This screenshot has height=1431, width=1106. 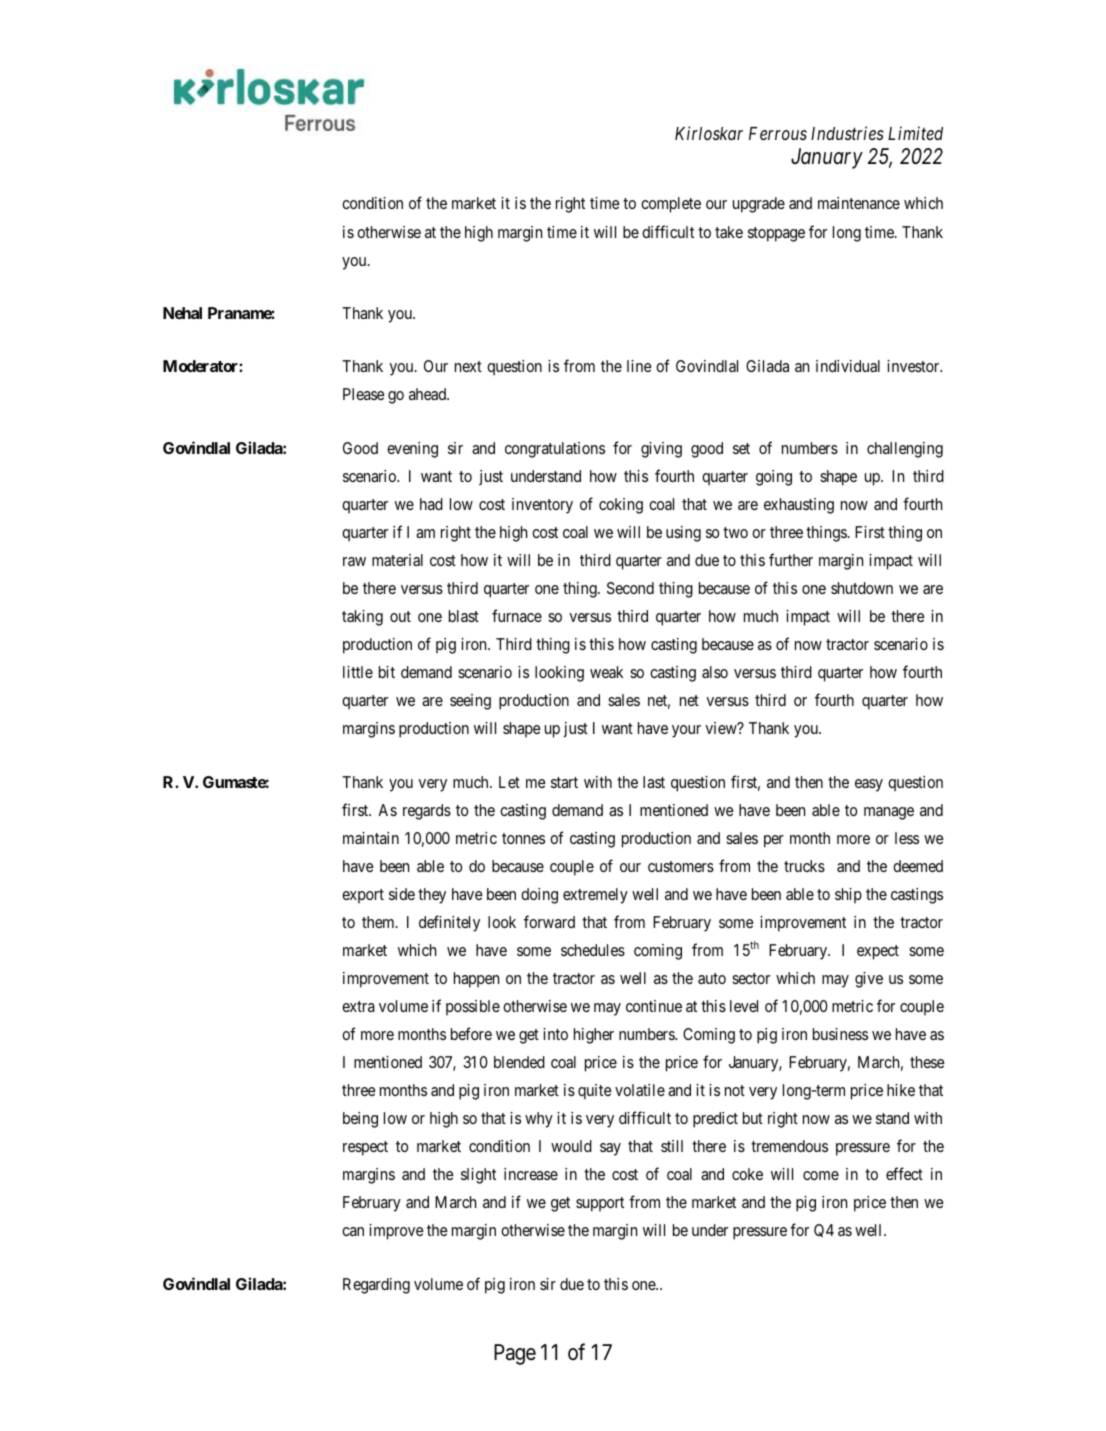 I want to click on out, so click(x=400, y=616).
